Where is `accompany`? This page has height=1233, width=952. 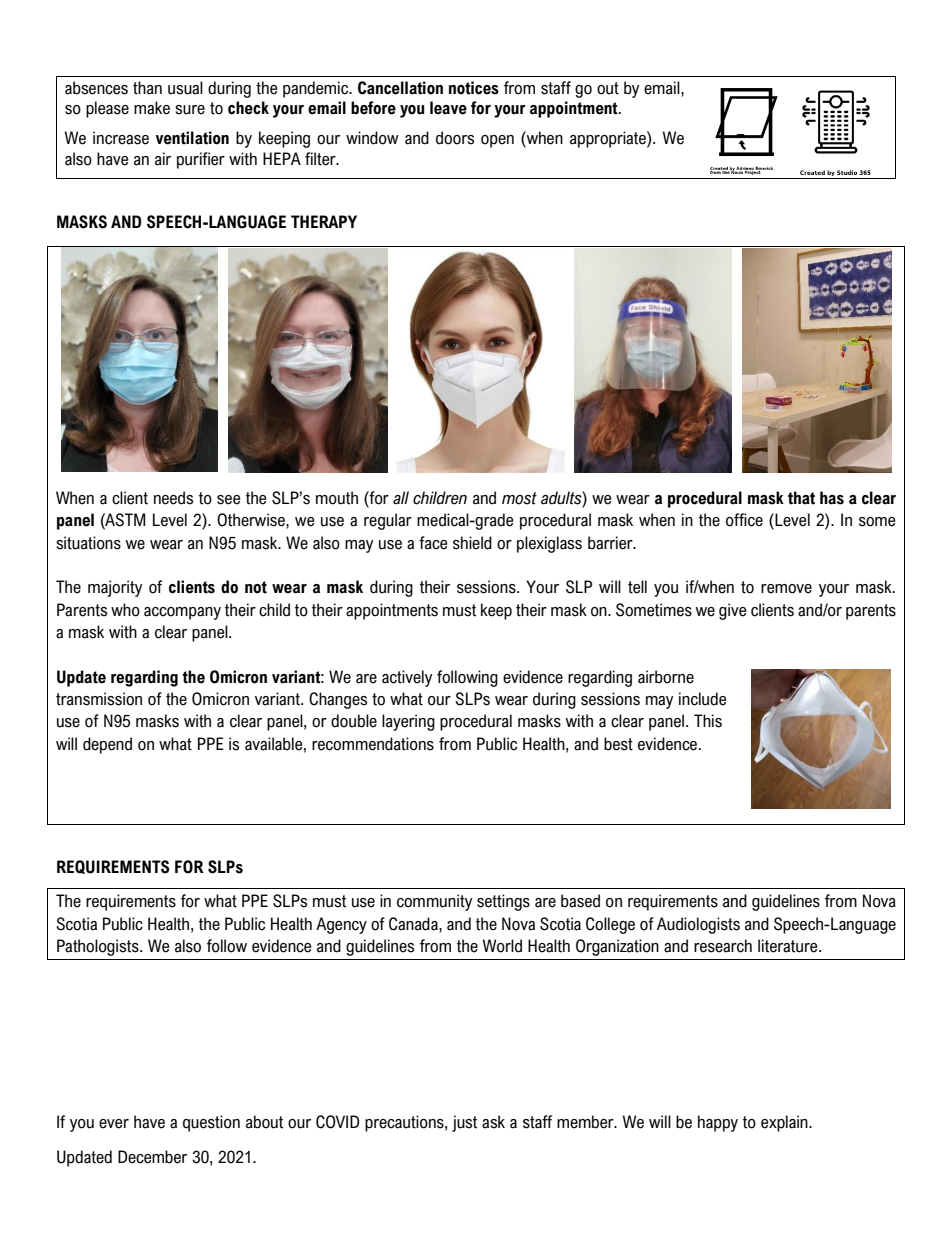 accompany is located at coordinates (182, 613).
